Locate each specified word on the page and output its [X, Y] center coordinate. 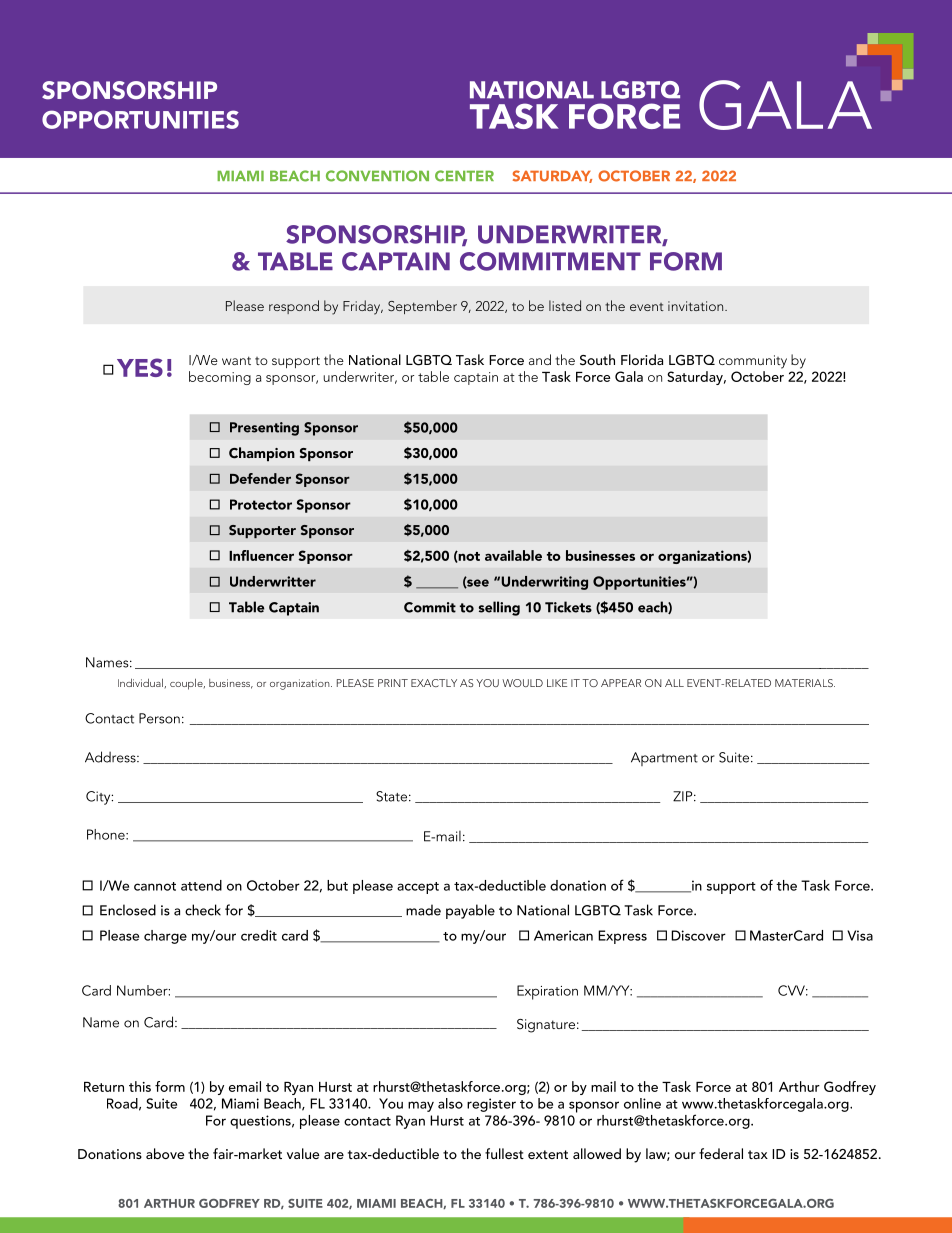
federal [721, 1153]
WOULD [522, 683]
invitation [697, 306]
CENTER [464, 176]
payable [470, 911]
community [753, 362]
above [165, 1153]
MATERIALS [805, 683]
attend [201, 885]
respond [294, 307]
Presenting [264, 429]
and [540, 359]
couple [187, 684]
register [491, 1105]
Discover [698, 935]
